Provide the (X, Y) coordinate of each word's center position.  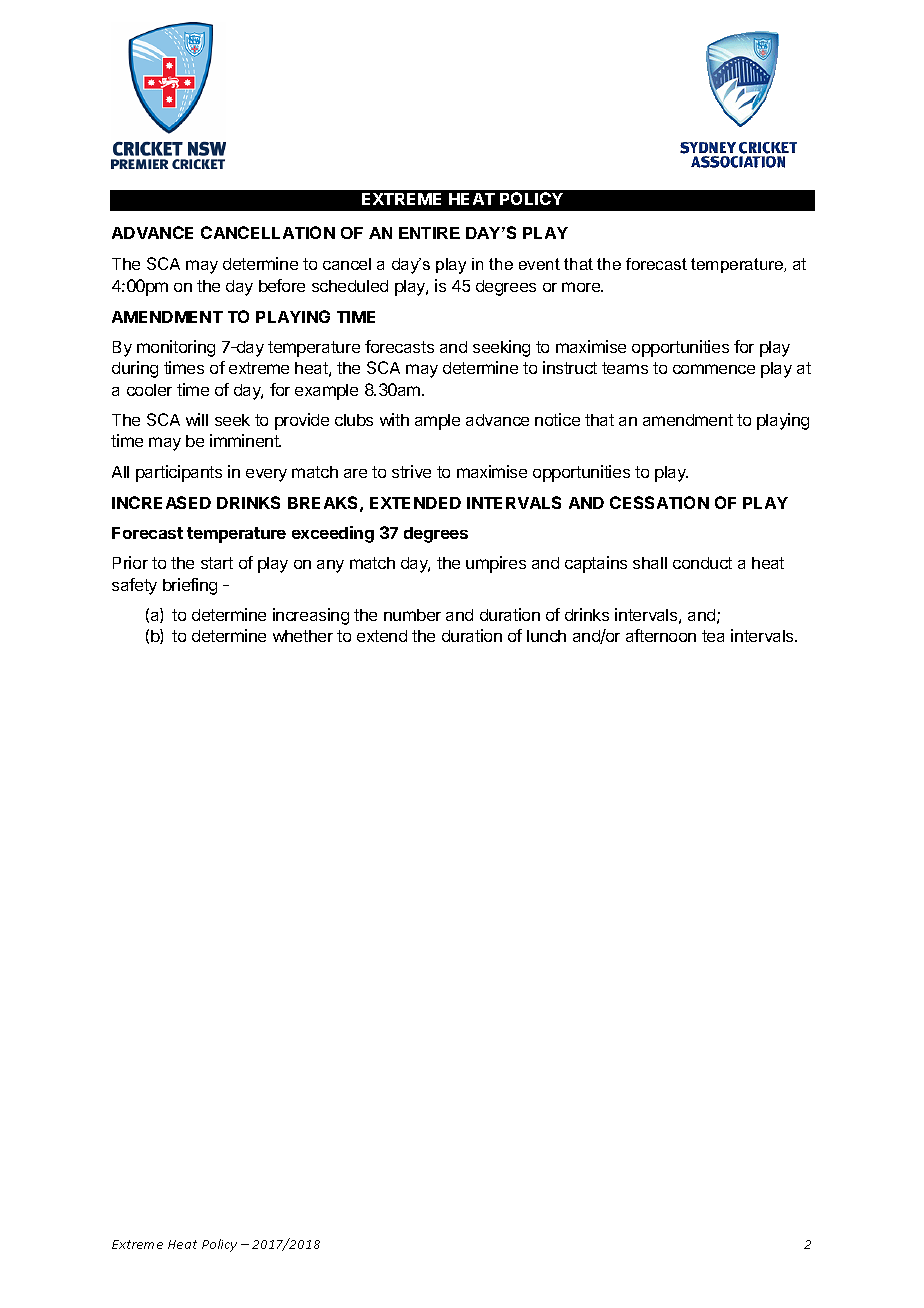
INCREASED (161, 502)
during (135, 369)
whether (303, 636)
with (394, 419)
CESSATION (659, 502)
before (282, 285)
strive (411, 471)
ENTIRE (429, 233)
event (539, 264)
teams (625, 368)
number (412, 615)
